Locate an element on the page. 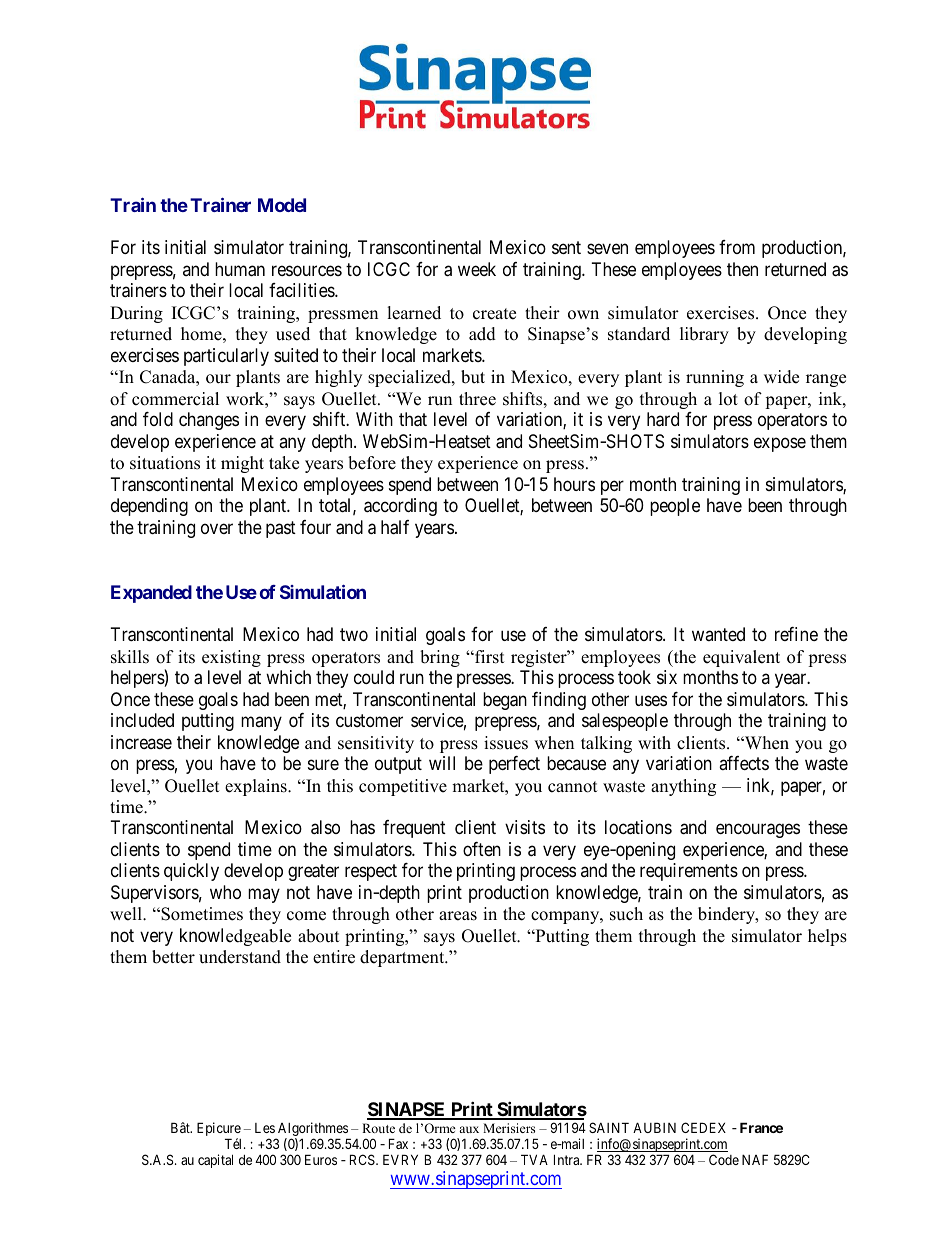 This image has width=952, height=1233. France is located at coordinates (761, 1127).
